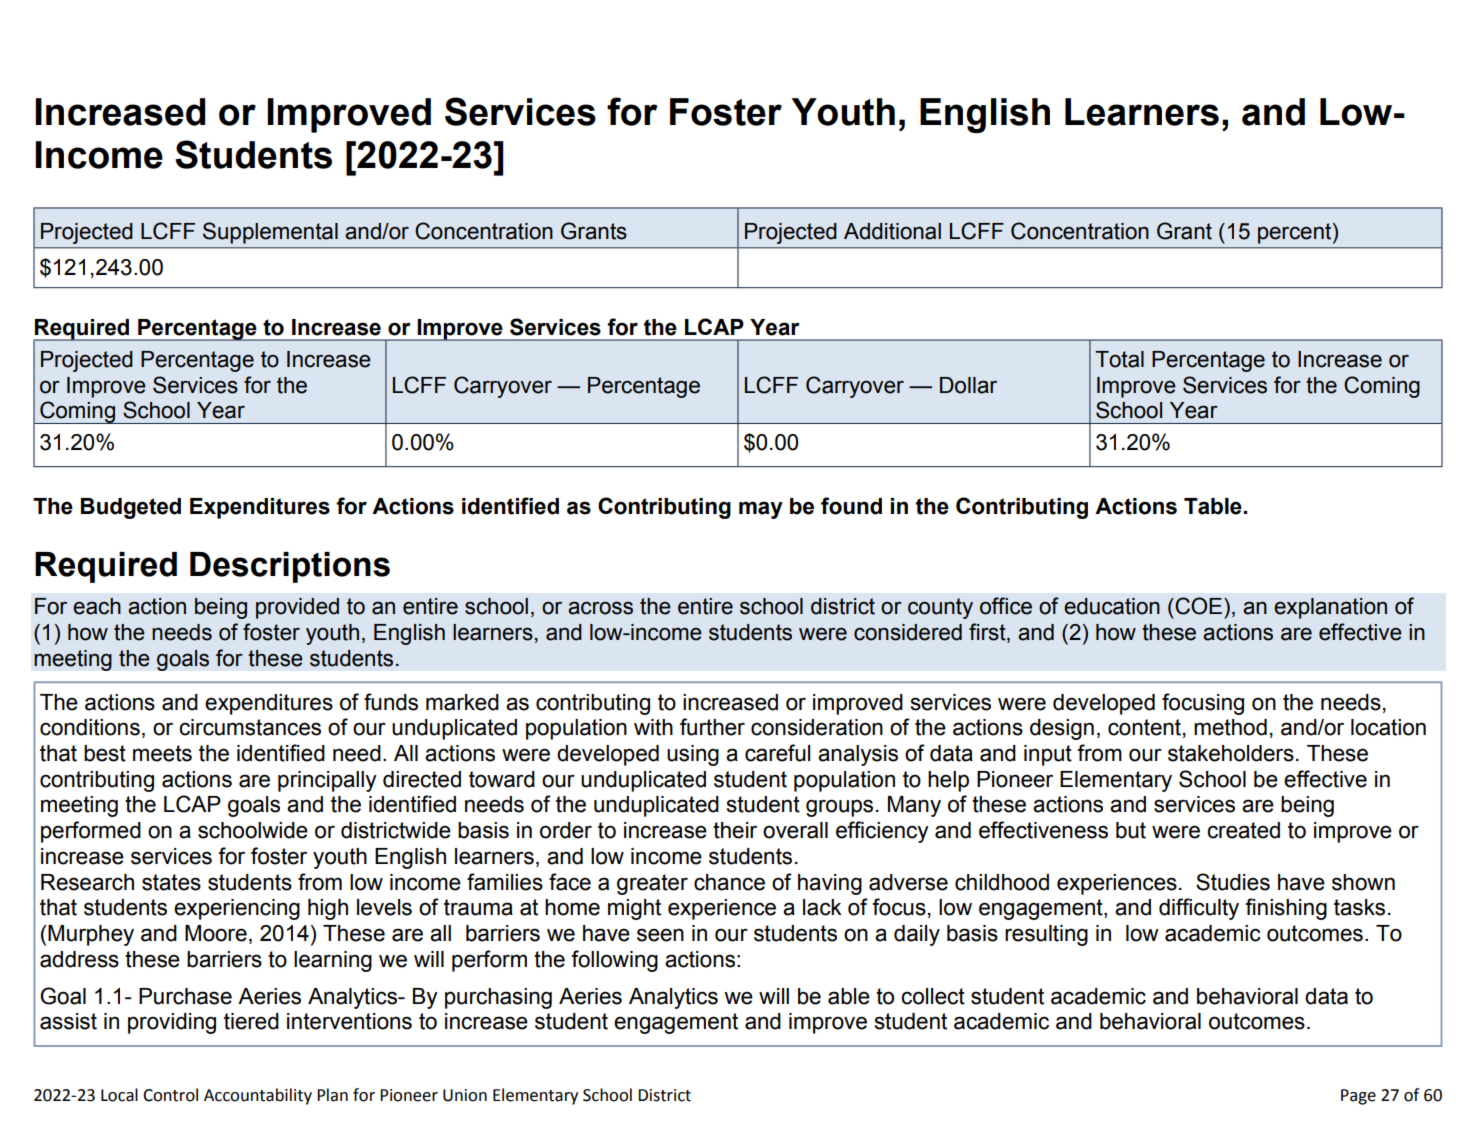  I want to click on Page, so click(1358, 1097).
